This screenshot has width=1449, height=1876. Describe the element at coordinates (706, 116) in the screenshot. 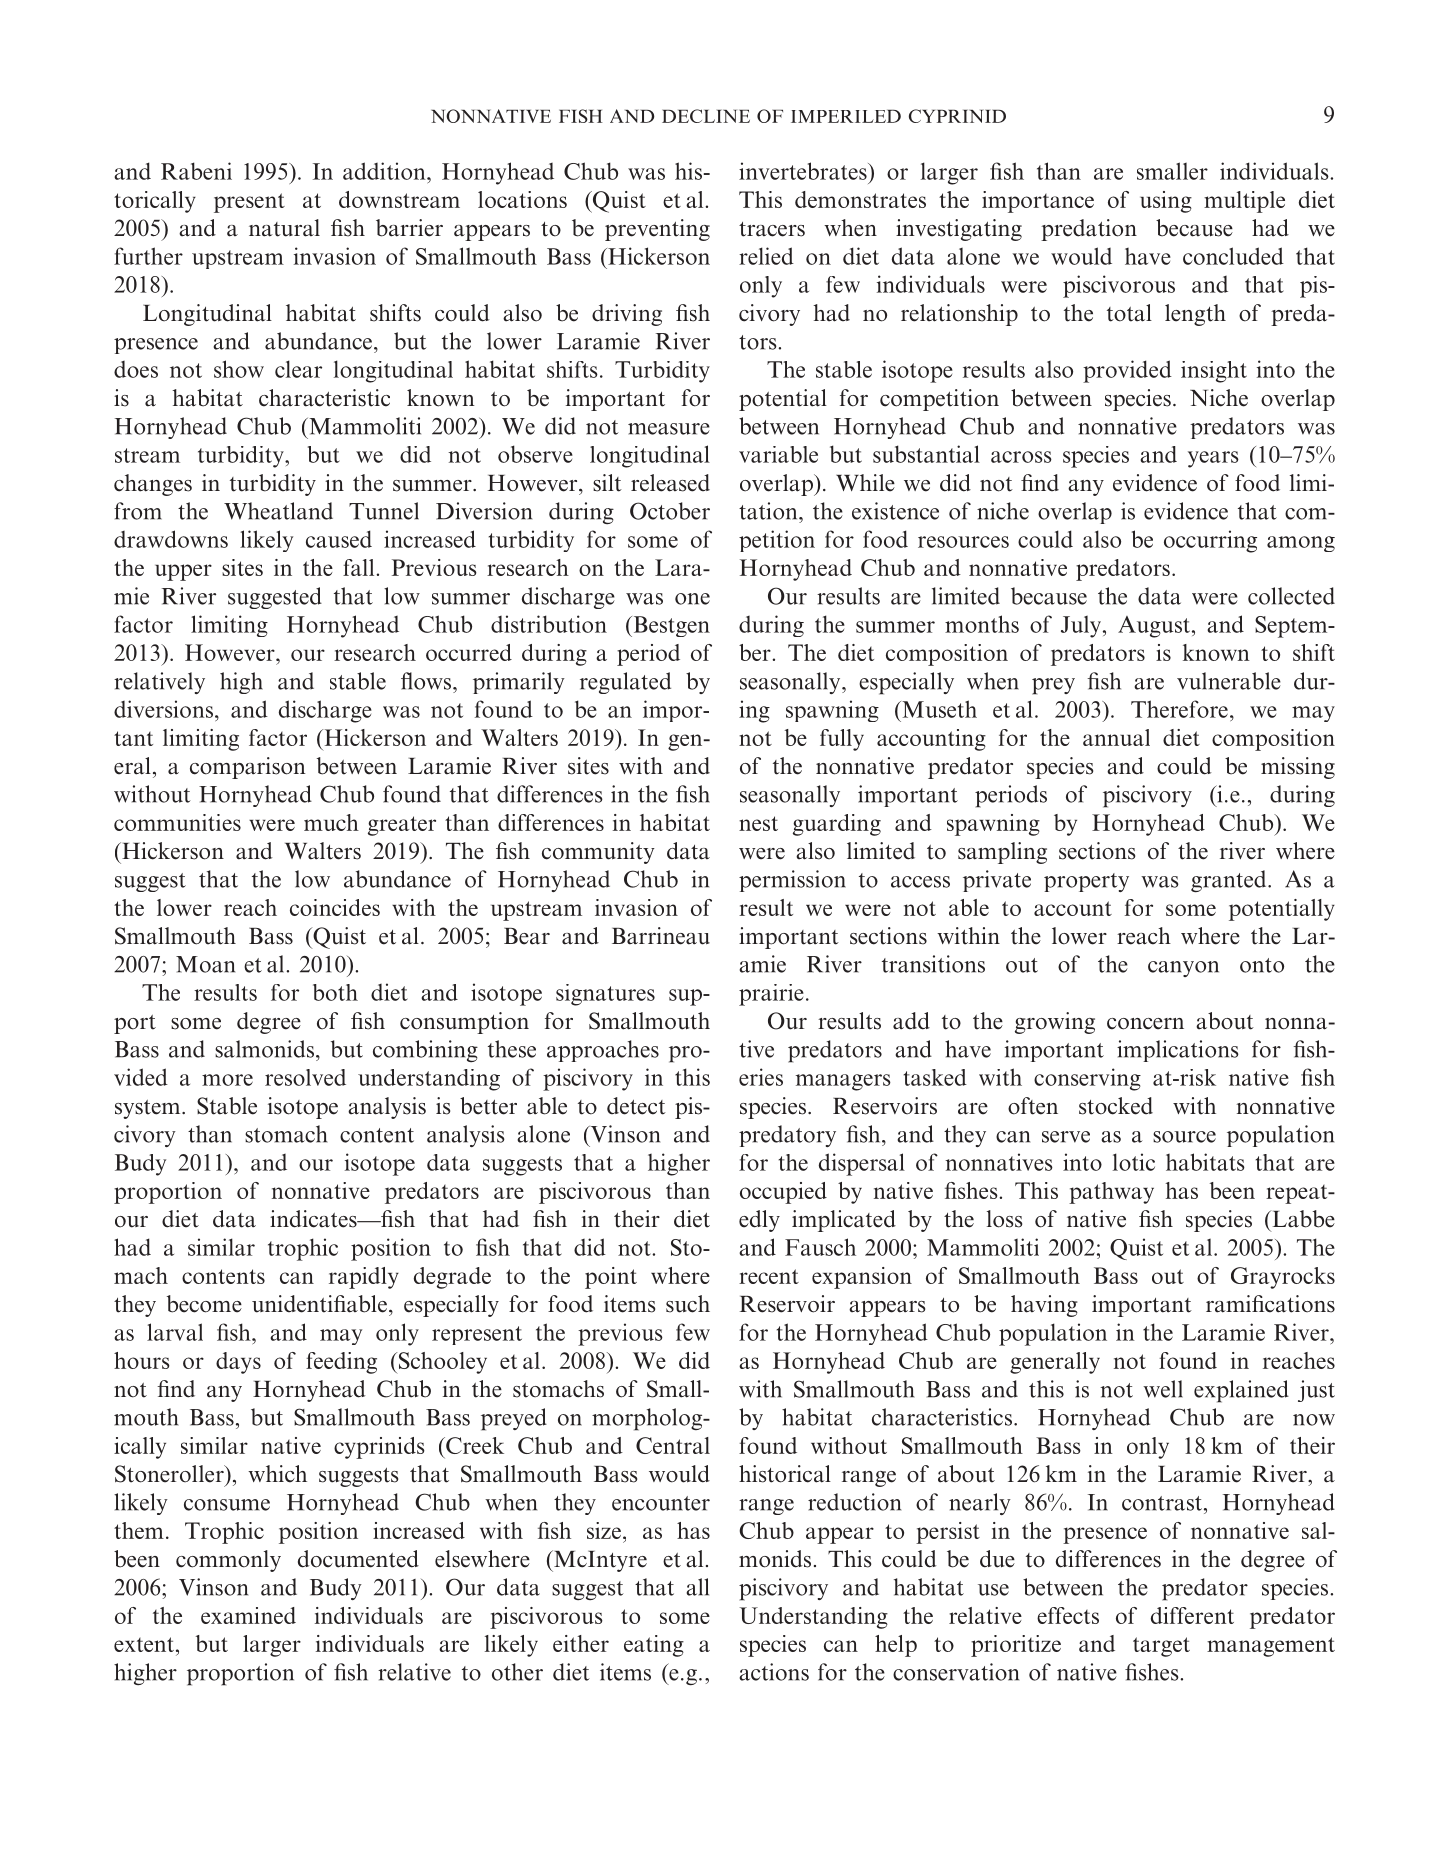

I see `DECLINE` at that location.
